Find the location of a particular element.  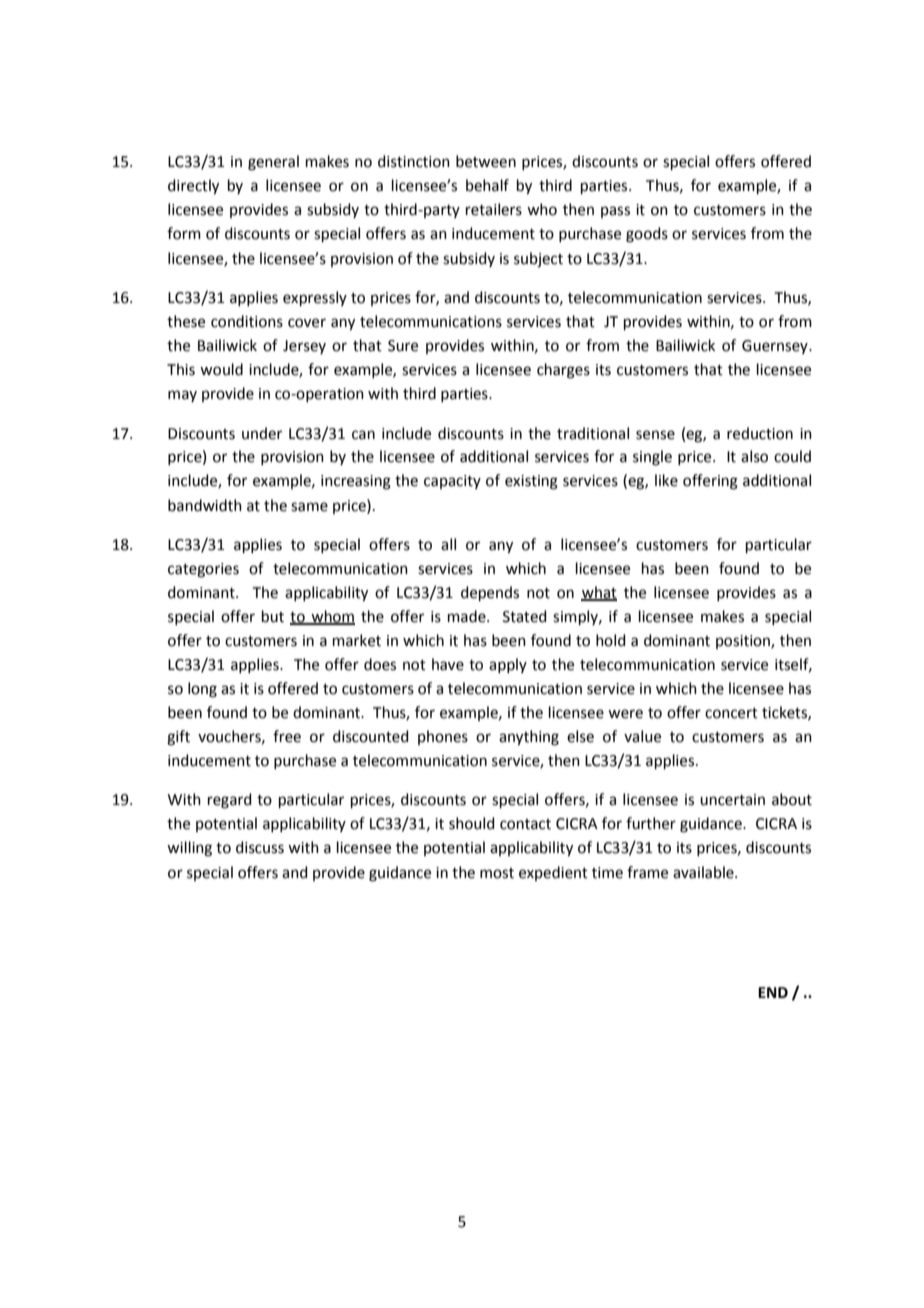

available is located at coordinates (704, 872).
